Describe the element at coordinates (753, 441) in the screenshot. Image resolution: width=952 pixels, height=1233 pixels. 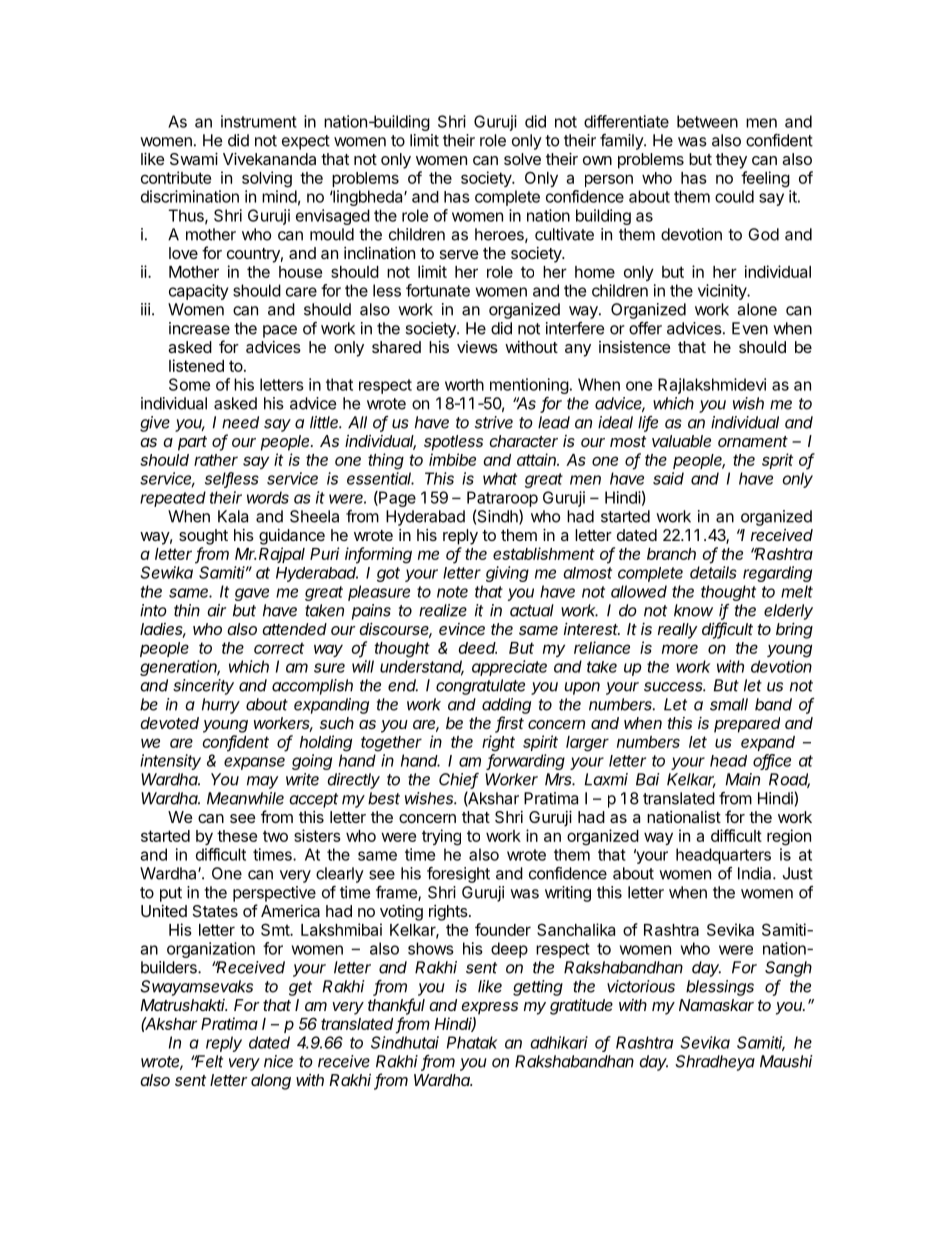
I see `ornament` at that location.
